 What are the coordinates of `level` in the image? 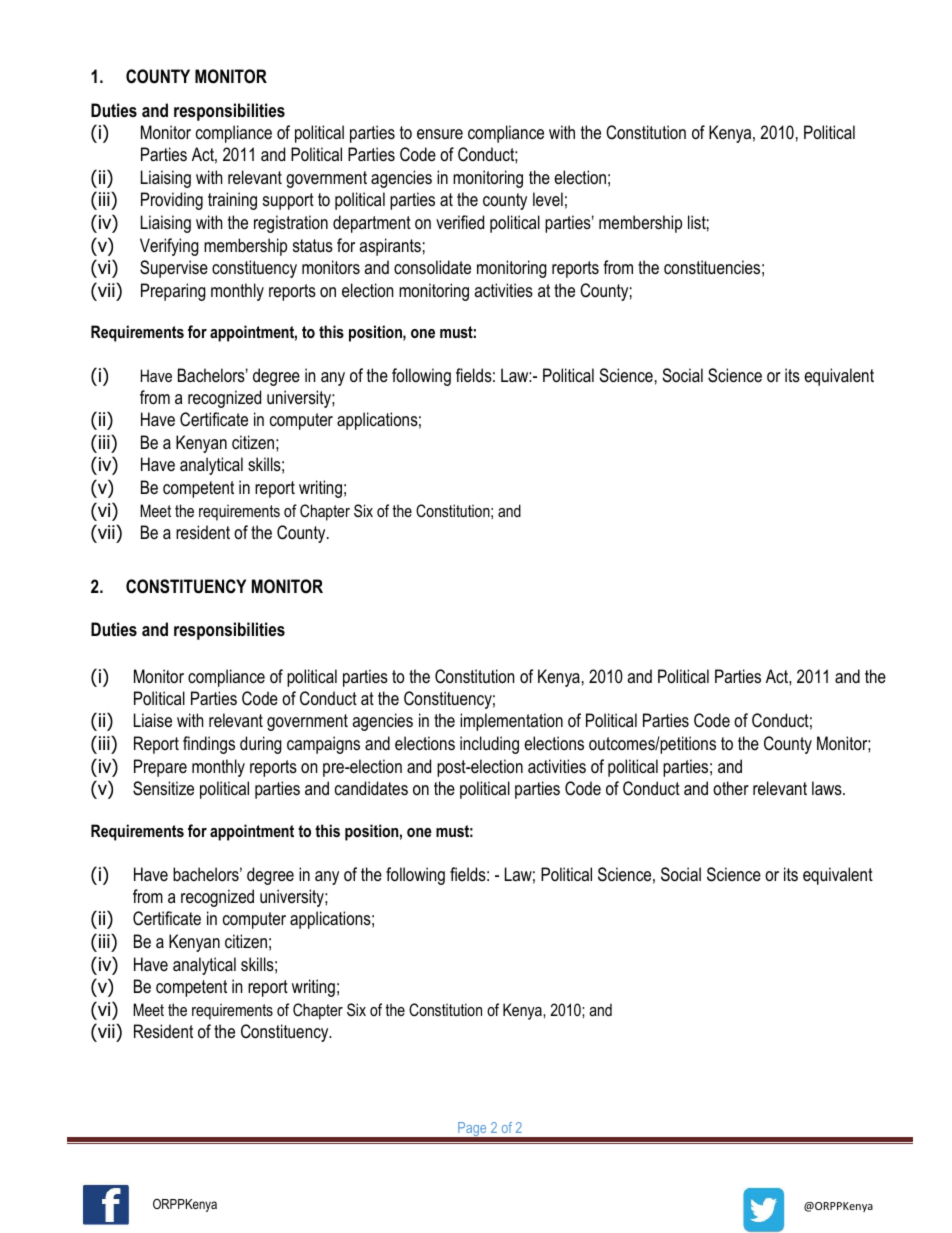 It's located at (548, 199).
